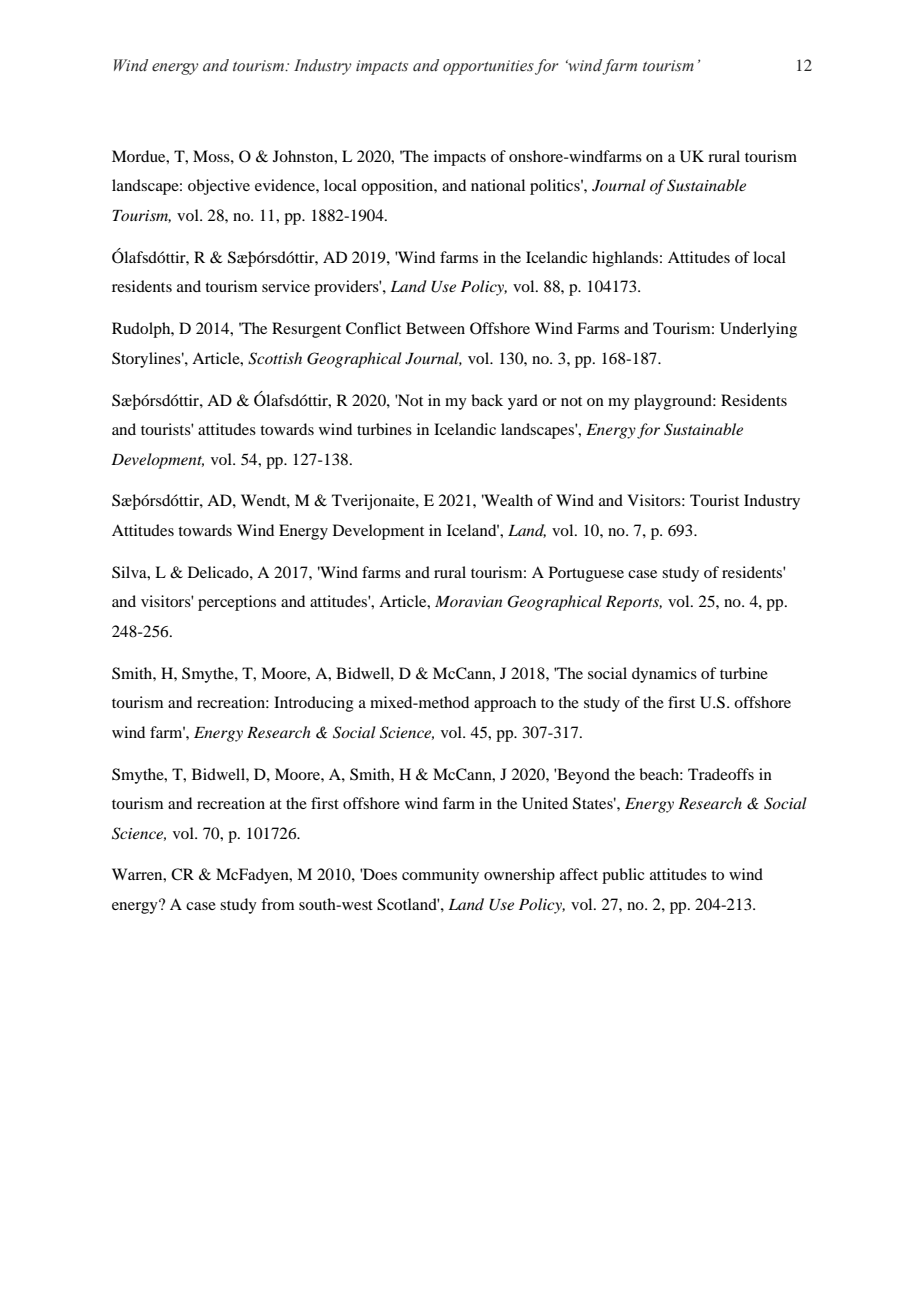 This screenshot has height=1308, width=924. I want to click on perceptions, so click(237, 603).
